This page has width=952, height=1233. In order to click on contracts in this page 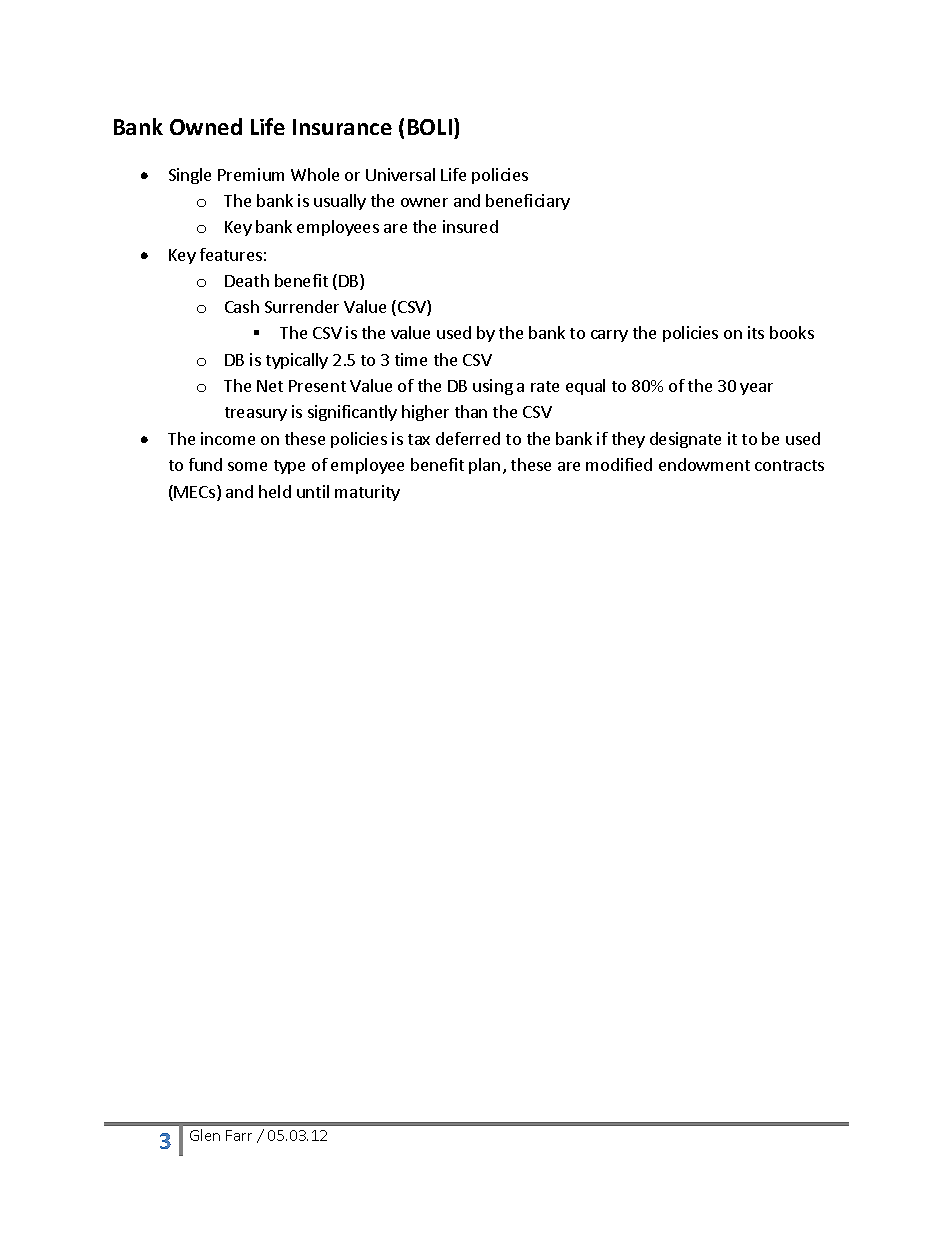, I will do `click(789, 465)`.
